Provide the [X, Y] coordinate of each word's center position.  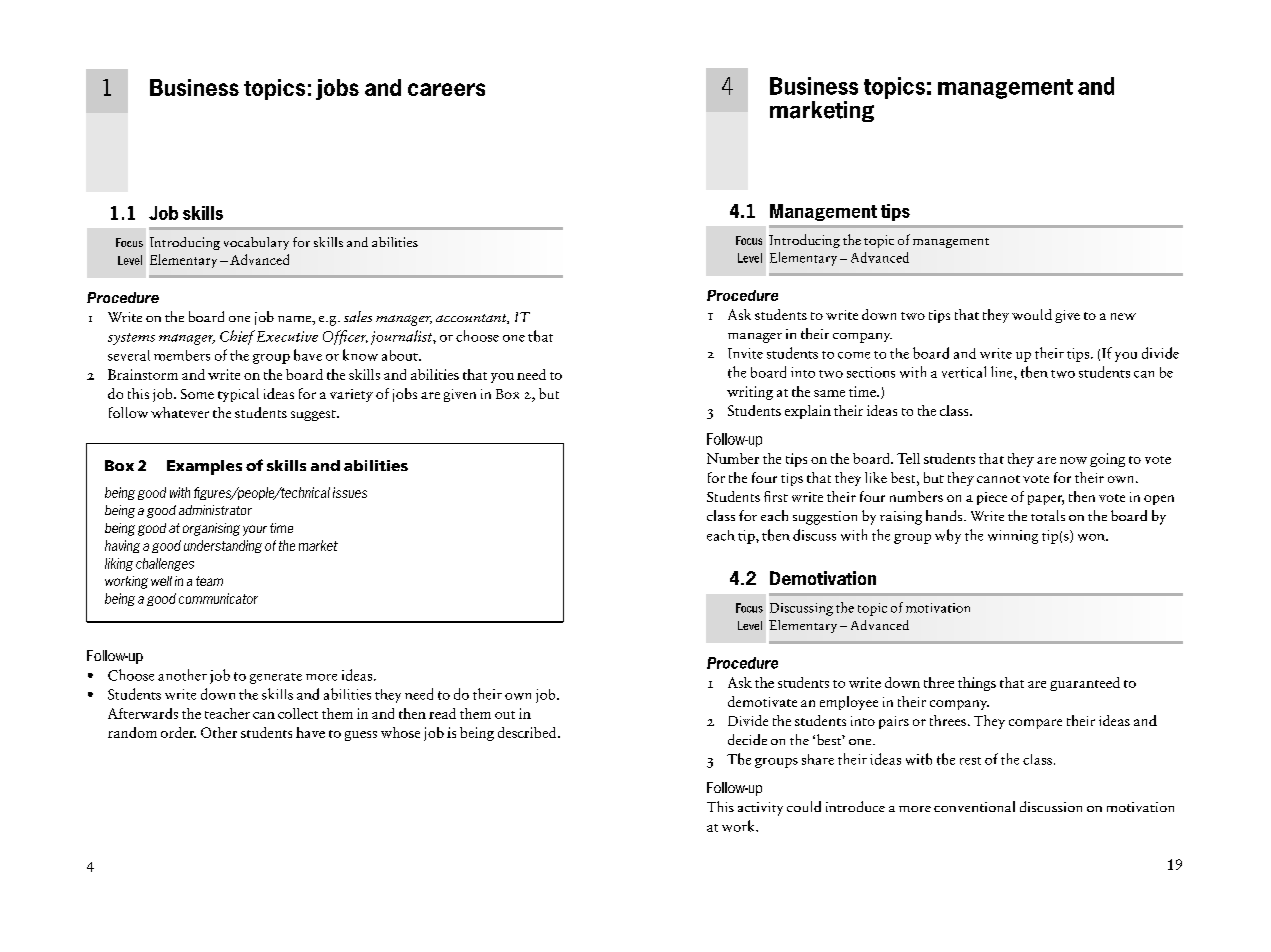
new [1123, 316]
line [1003, 372]
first [776, 496]
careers [446, 89]
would [1032, 314]
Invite [745, 353]
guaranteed [1085, 684]
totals [1048, 515]
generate [276, 678]
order [178, 732]
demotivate [762, 701]
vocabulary [256, 243]
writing [750, 393]
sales [358, 316]
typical [238, 395]
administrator [215, 510]
